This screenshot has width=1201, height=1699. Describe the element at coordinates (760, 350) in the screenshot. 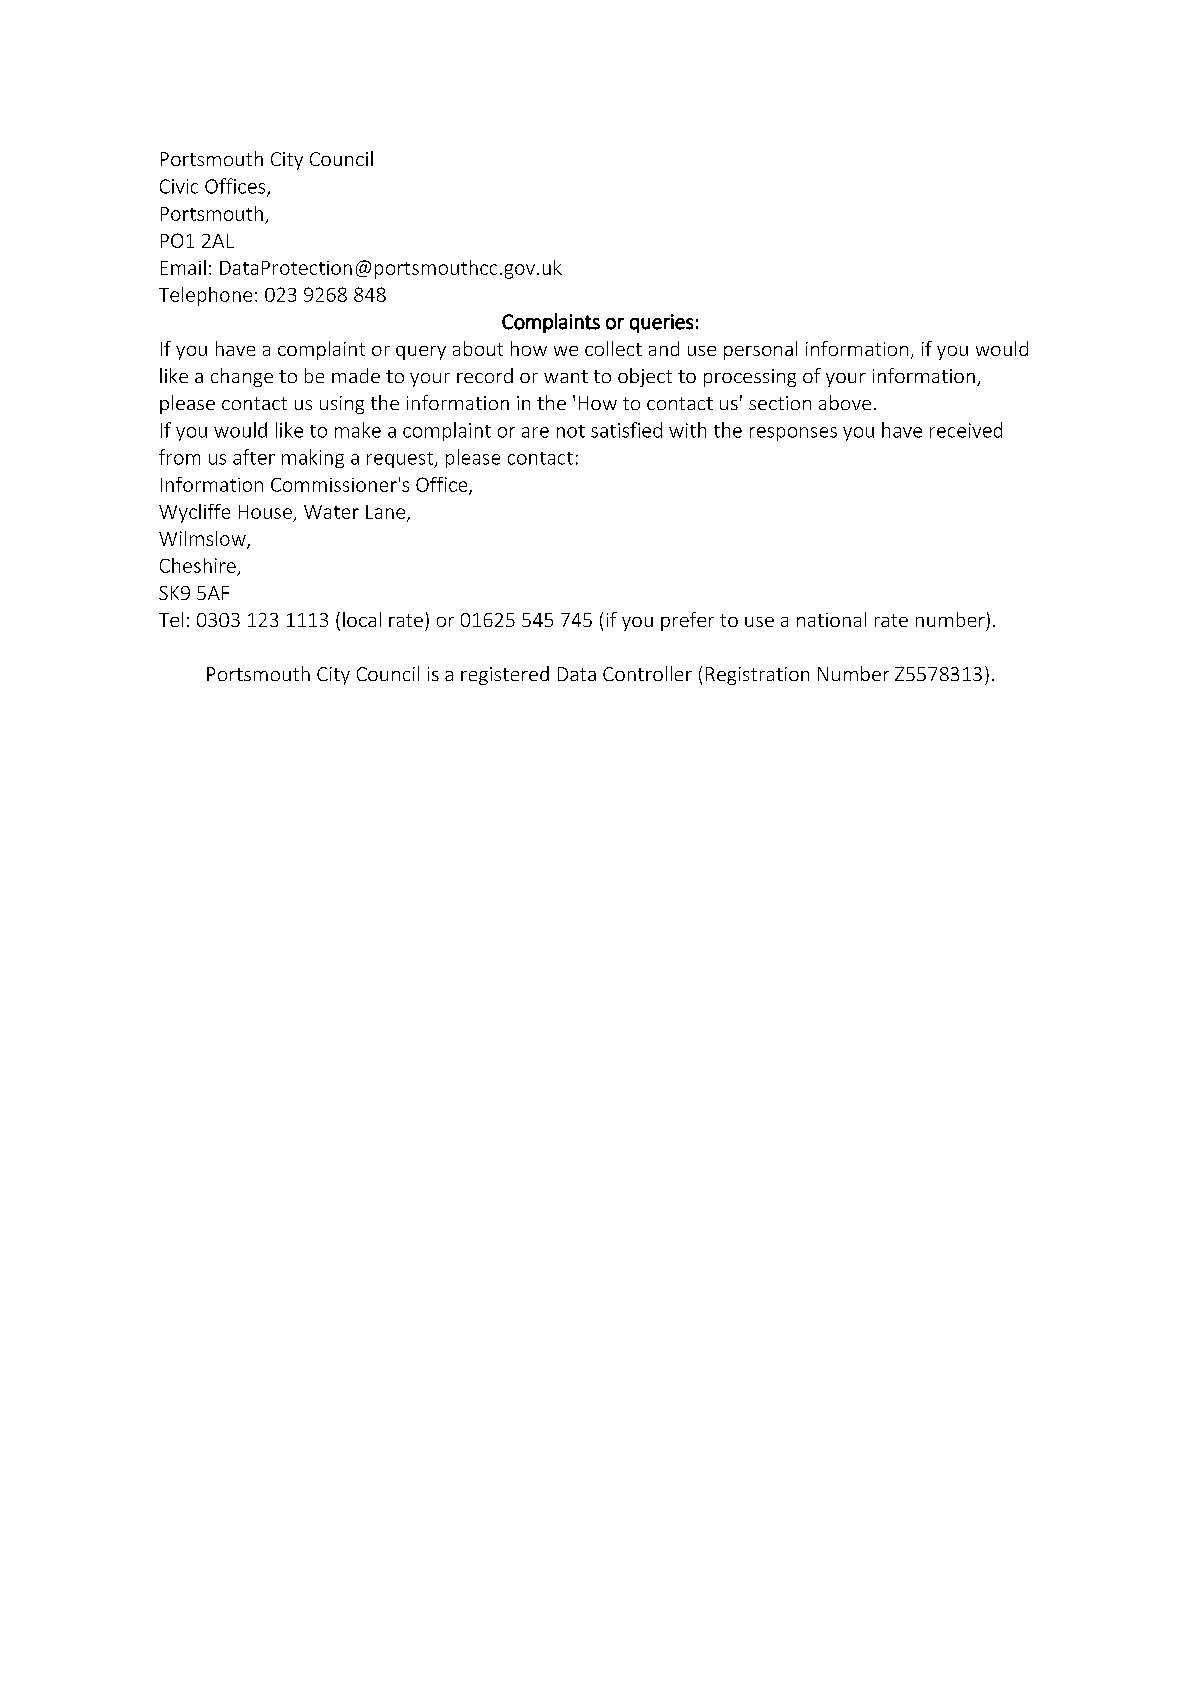

I see `personal` at that location.
